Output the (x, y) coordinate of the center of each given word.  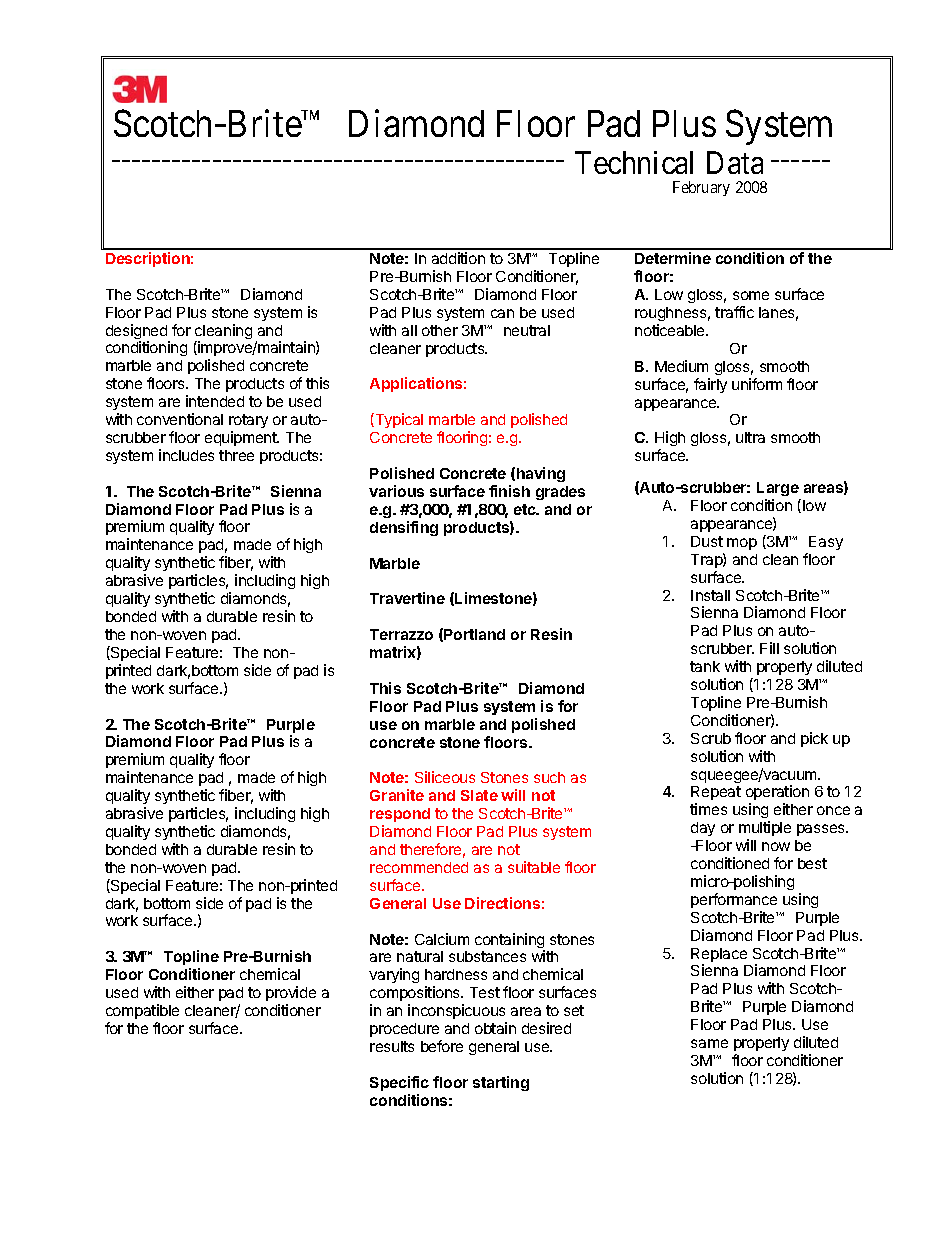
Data (735, 163)
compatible (142, 1011)
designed (138, 333)
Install (710, 595)
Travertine (407, 598)
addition (458, 258)
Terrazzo (401, 634)
